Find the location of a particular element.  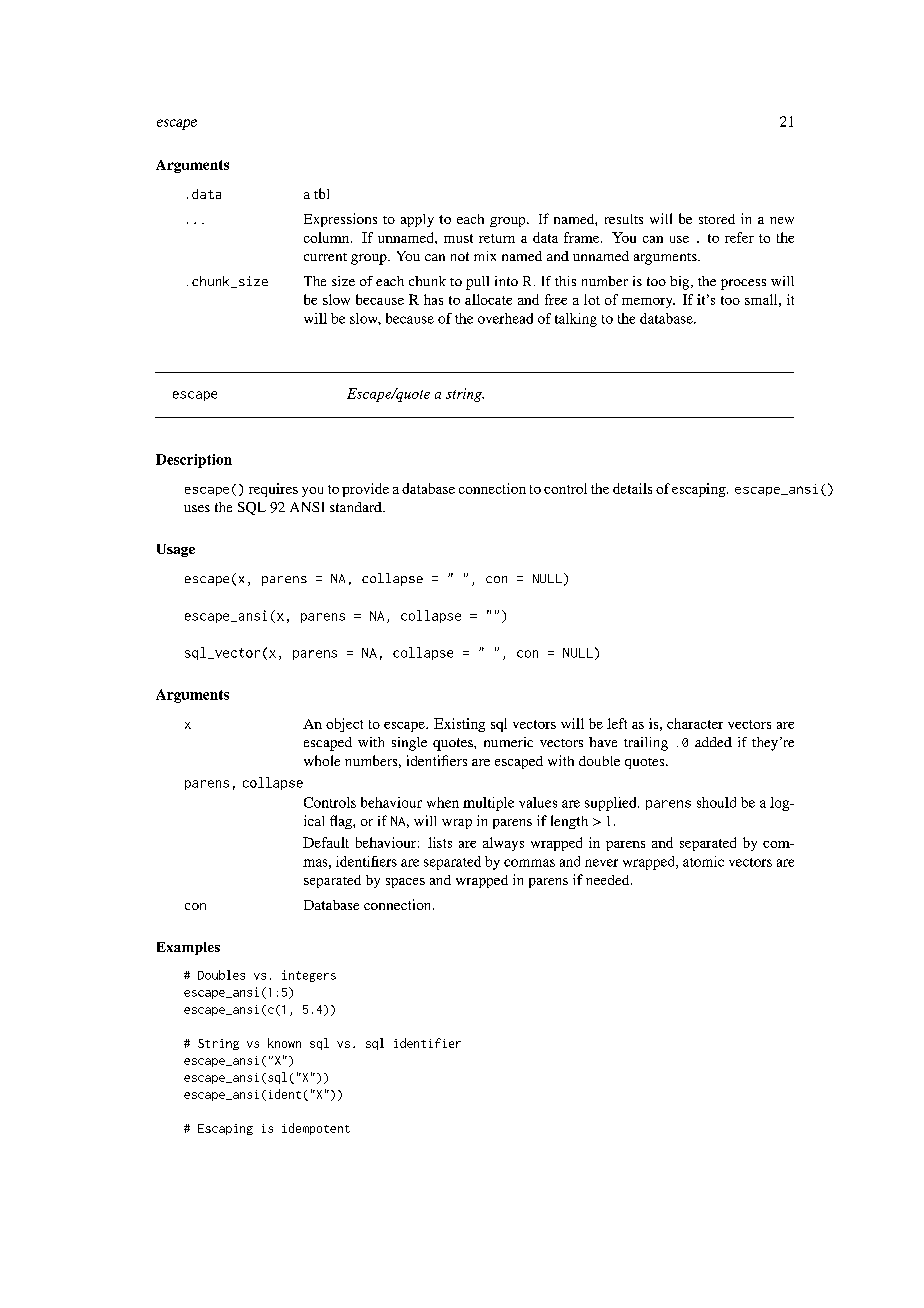

idempotent is located at coordinates (316, 1129).
